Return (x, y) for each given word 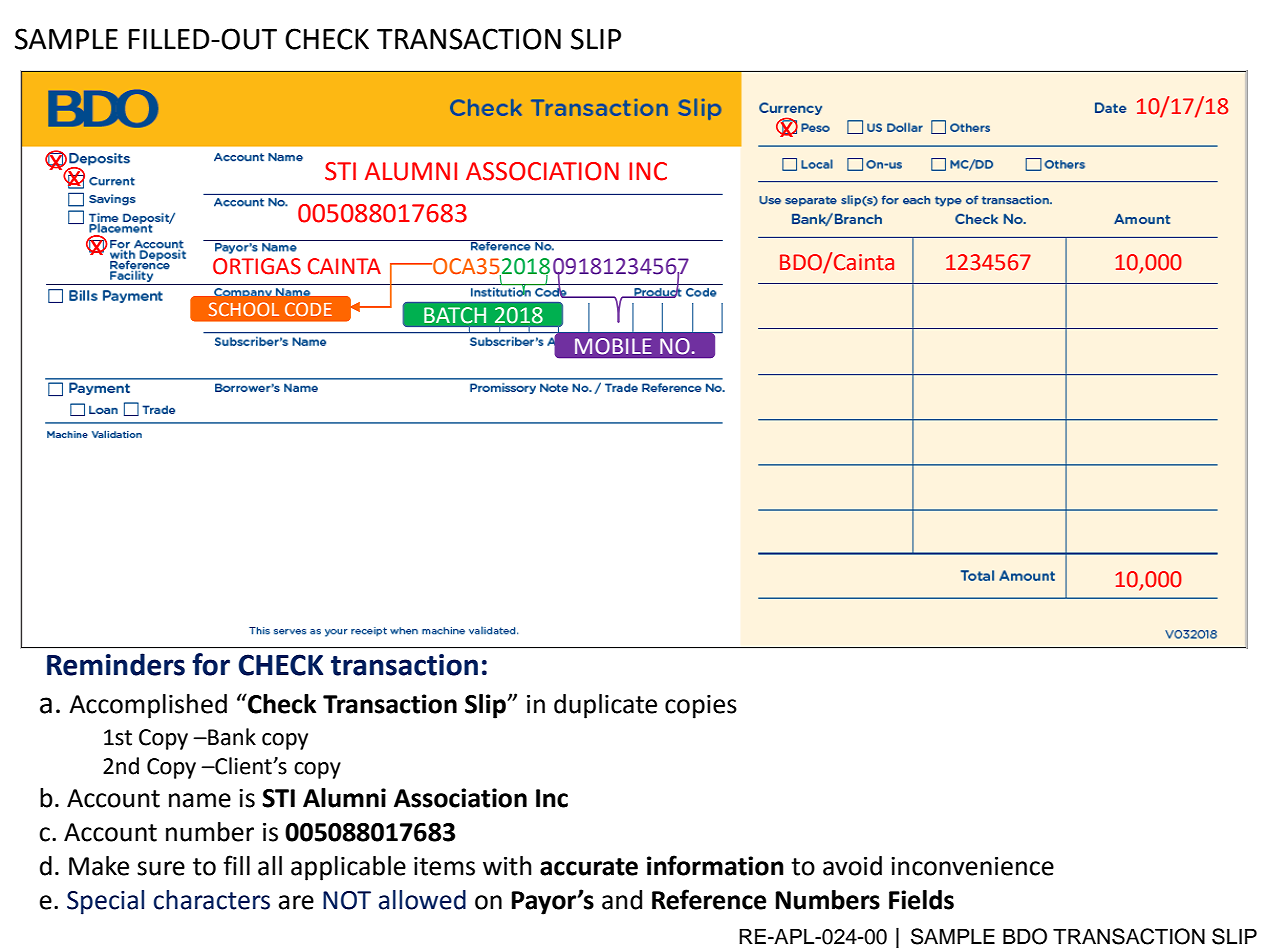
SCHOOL (244, 309)
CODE (308, 309)
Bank (231, 737)
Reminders (116, 664)
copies (701, 707)
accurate (589, 867)
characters (212, 900)
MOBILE (613, 346)
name (200, 800)
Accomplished (148, 706)
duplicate (605, 706)
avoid (852, 866)
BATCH (455, 315)
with (507, 866)
